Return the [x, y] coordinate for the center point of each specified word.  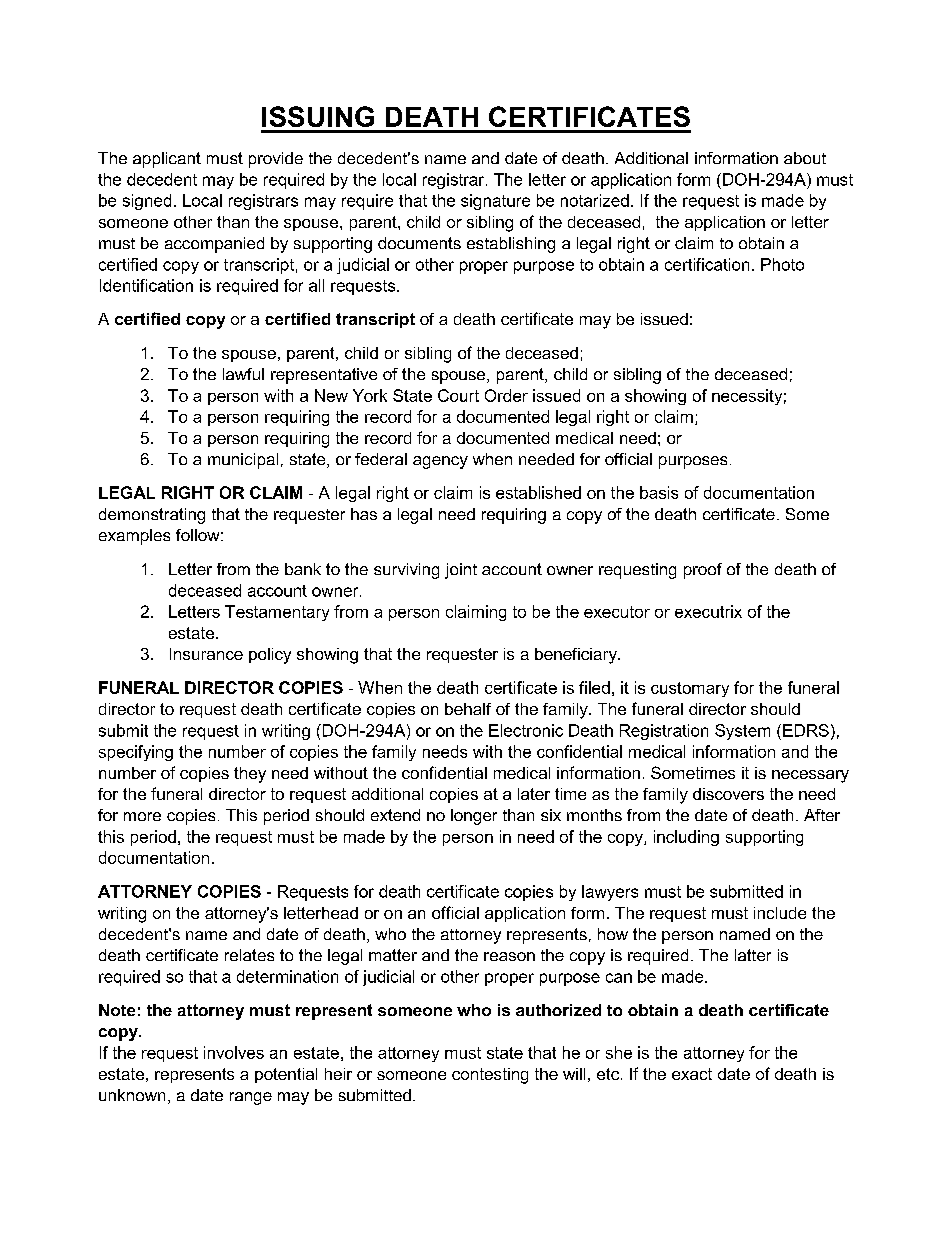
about [805, 158]
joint [461, 571]
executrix [708, 611]
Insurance [206, 654]
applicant [167, 160]
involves [234, 1052]
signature [495, 202]
